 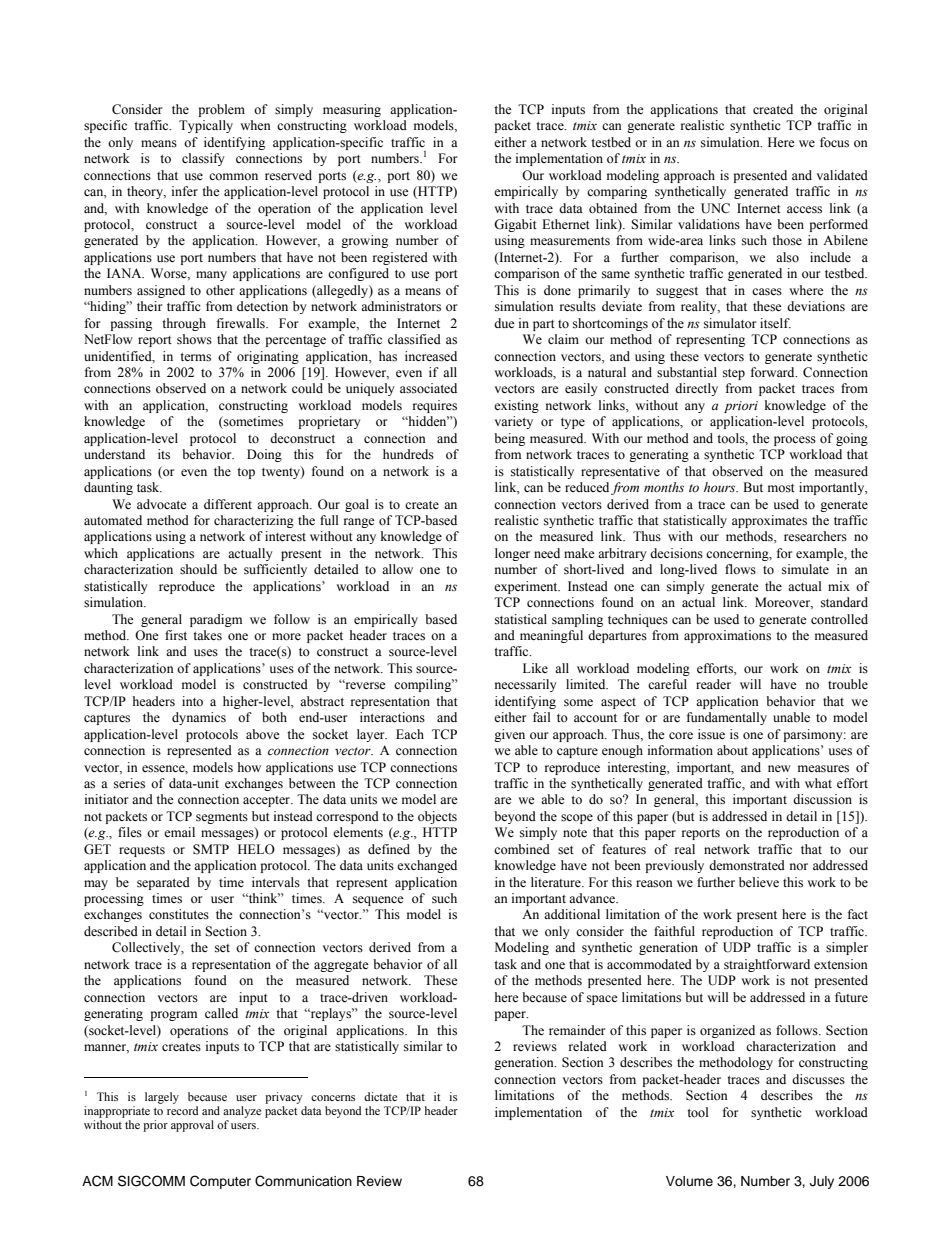 What do you see at coordinates (179, 832) in the screenshot?
I see `email` at bounding box center [179, 832].
